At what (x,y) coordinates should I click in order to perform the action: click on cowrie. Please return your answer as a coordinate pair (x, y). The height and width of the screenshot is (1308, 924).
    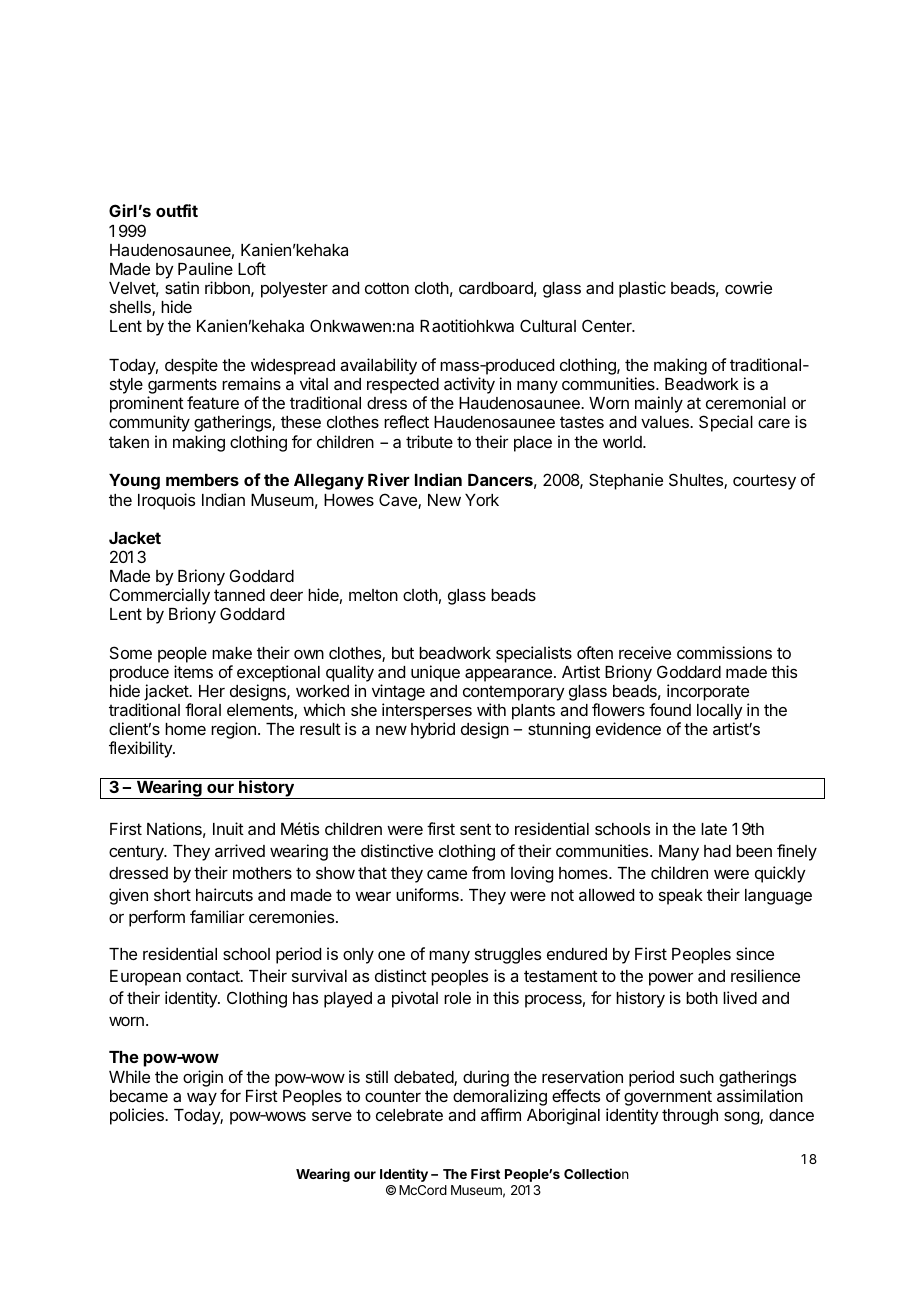
    Looking at the image, I should click on (748, 287).
